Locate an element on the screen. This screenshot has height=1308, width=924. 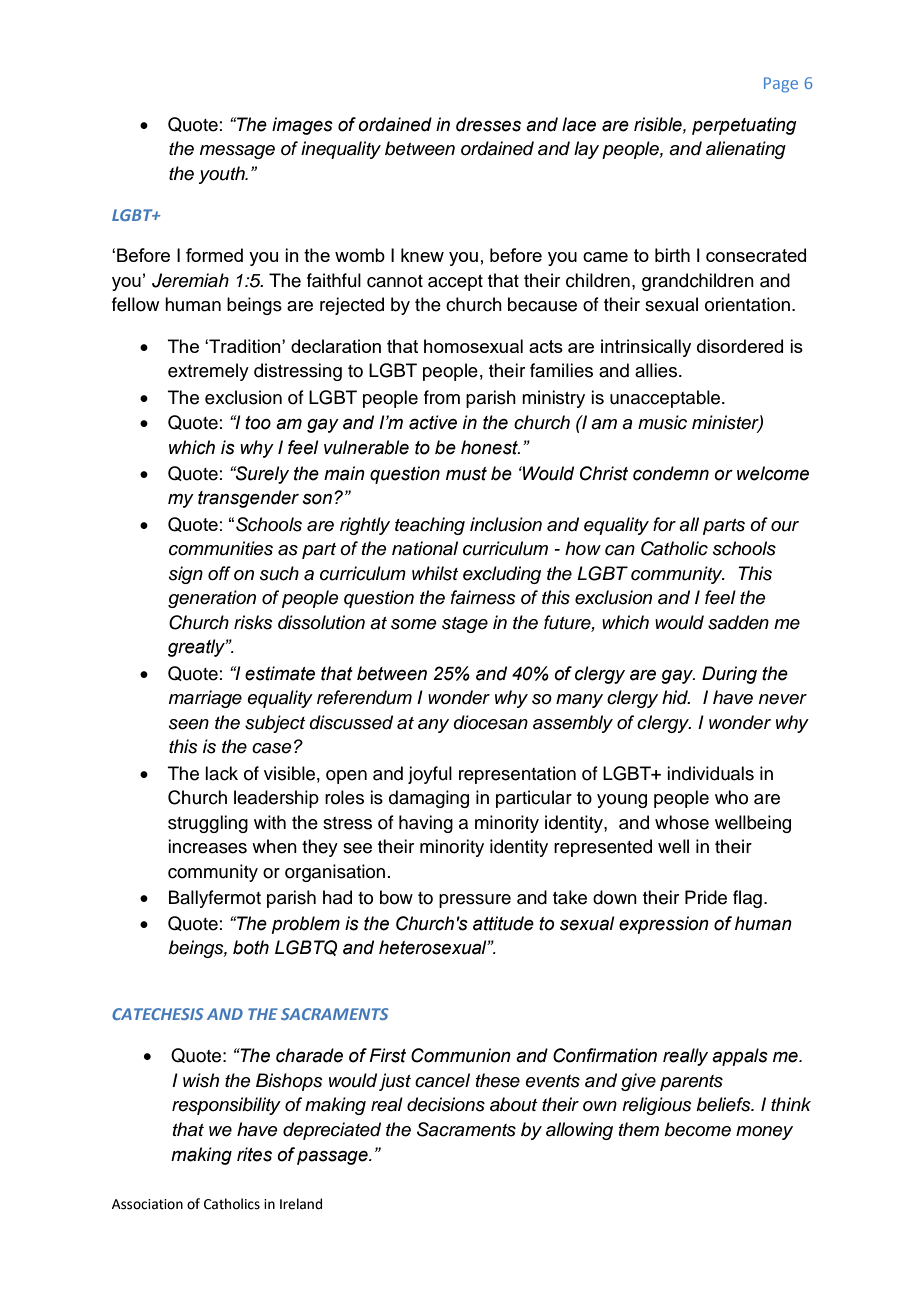
disordered is located at coordinates (740, 346).
